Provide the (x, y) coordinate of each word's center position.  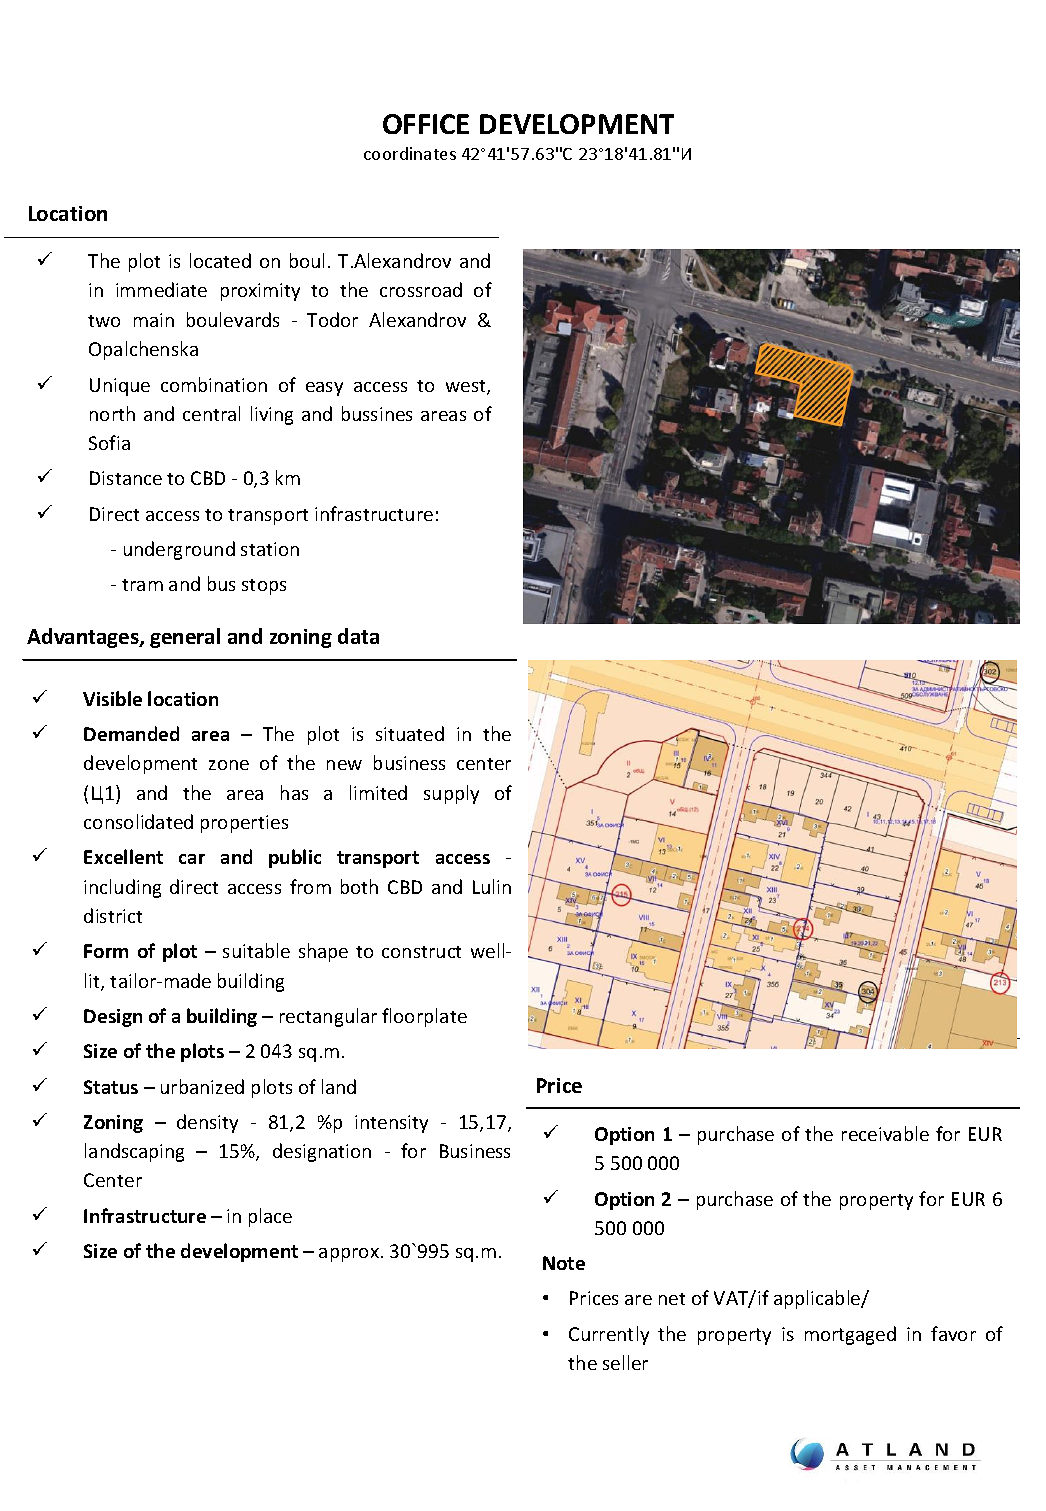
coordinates (410, 153)
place (270, 1217)
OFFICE (426, 124)
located (220, 260)
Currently (609, 1335)
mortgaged (850, 1335)
